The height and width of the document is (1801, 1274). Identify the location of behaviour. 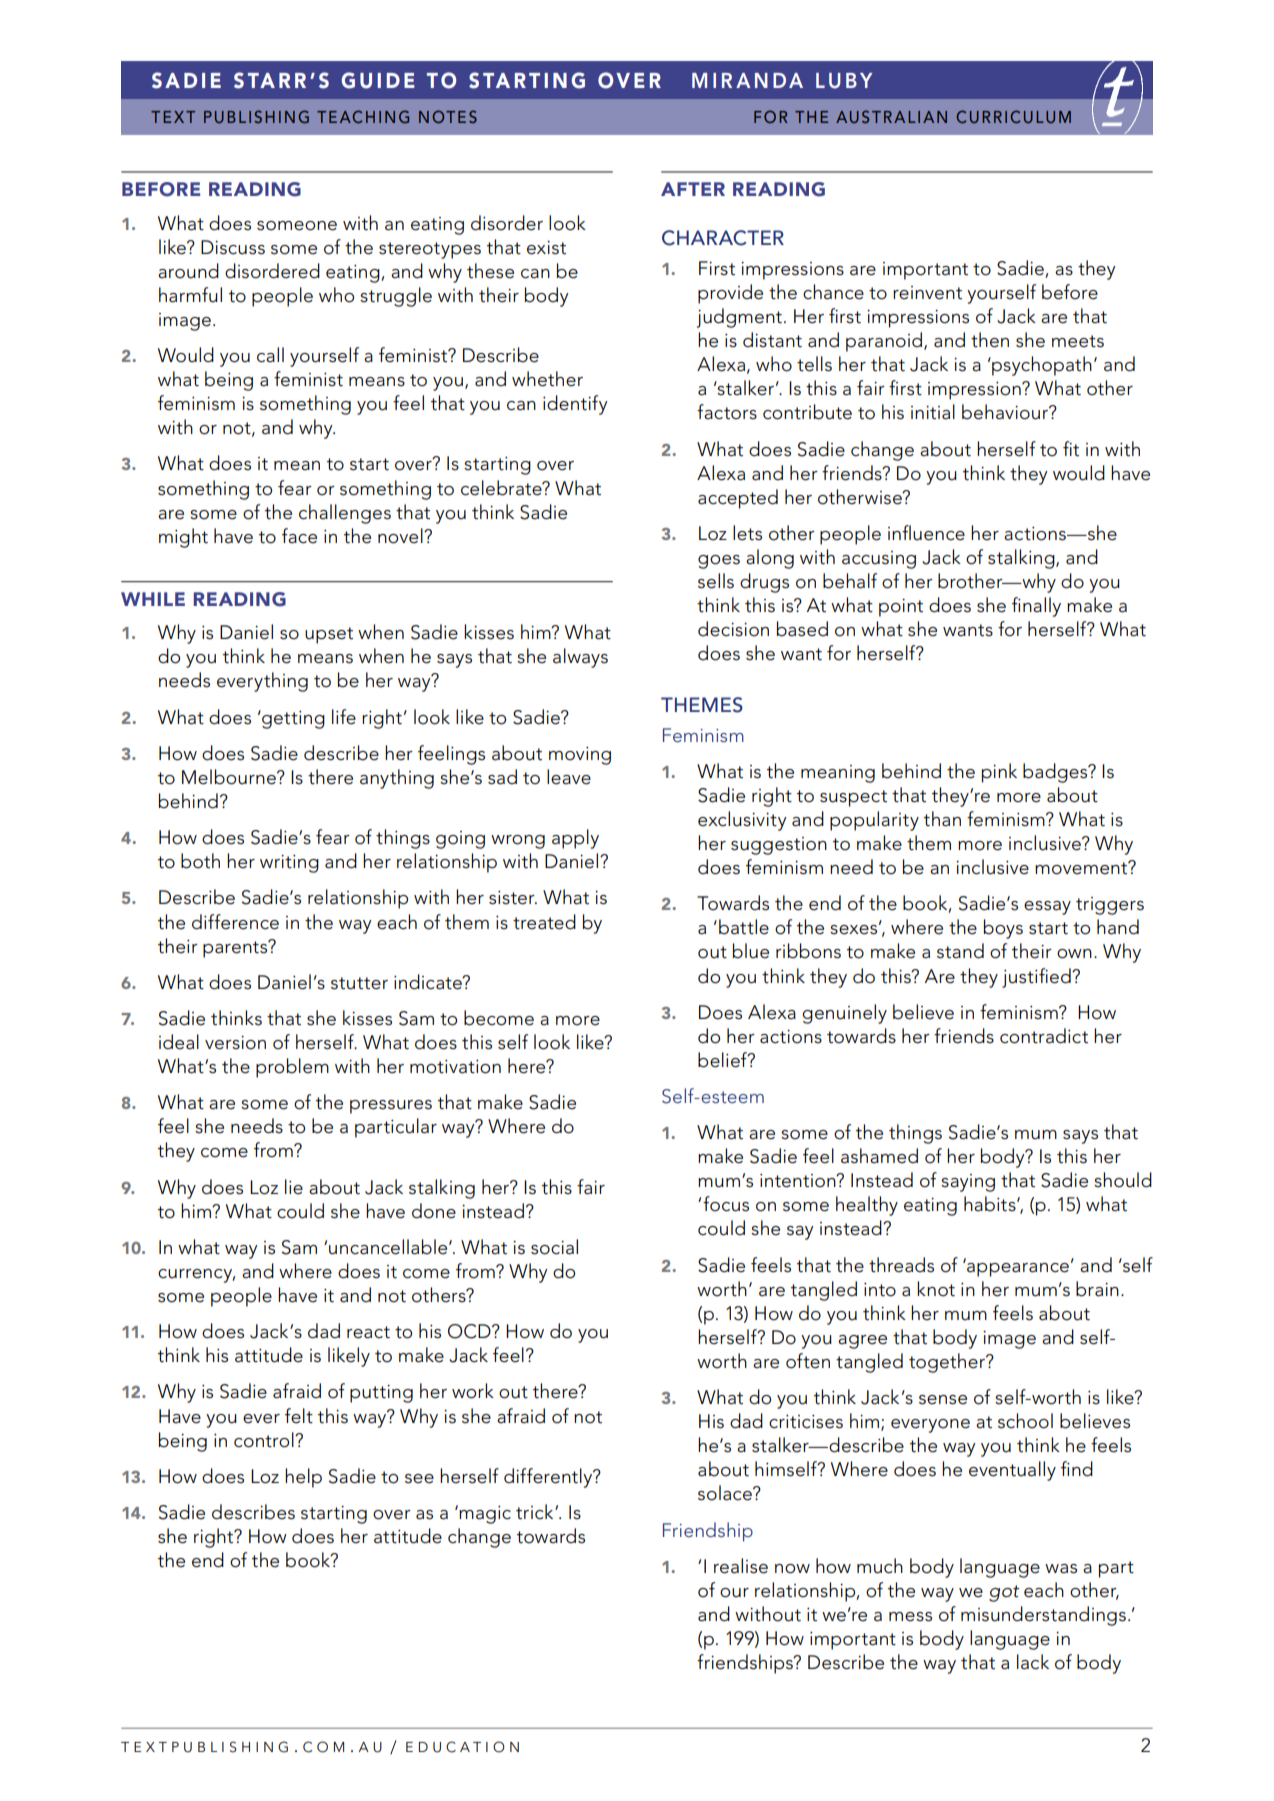
(1006, 412).
